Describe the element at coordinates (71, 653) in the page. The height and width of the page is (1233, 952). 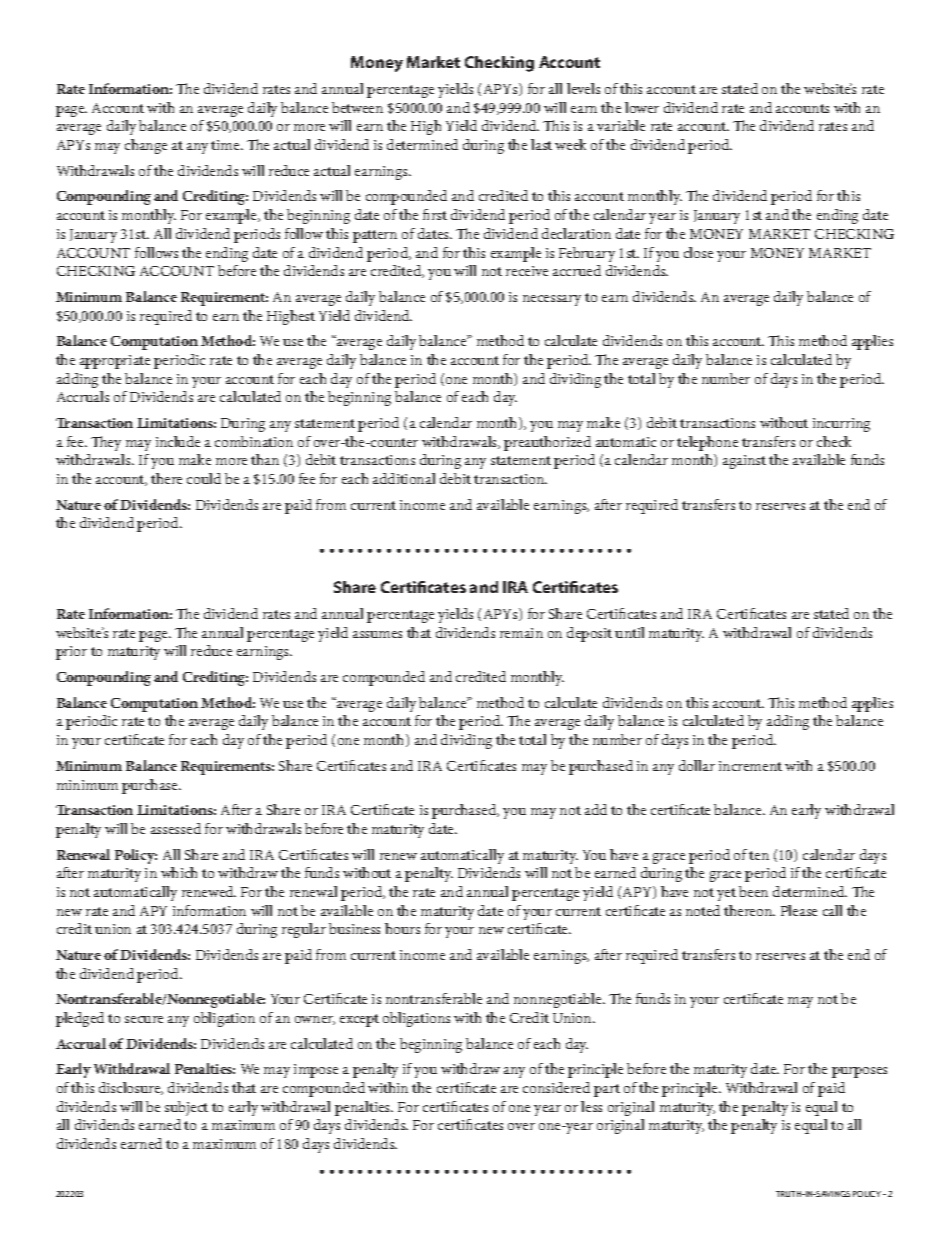
I see `prior` at that location.
